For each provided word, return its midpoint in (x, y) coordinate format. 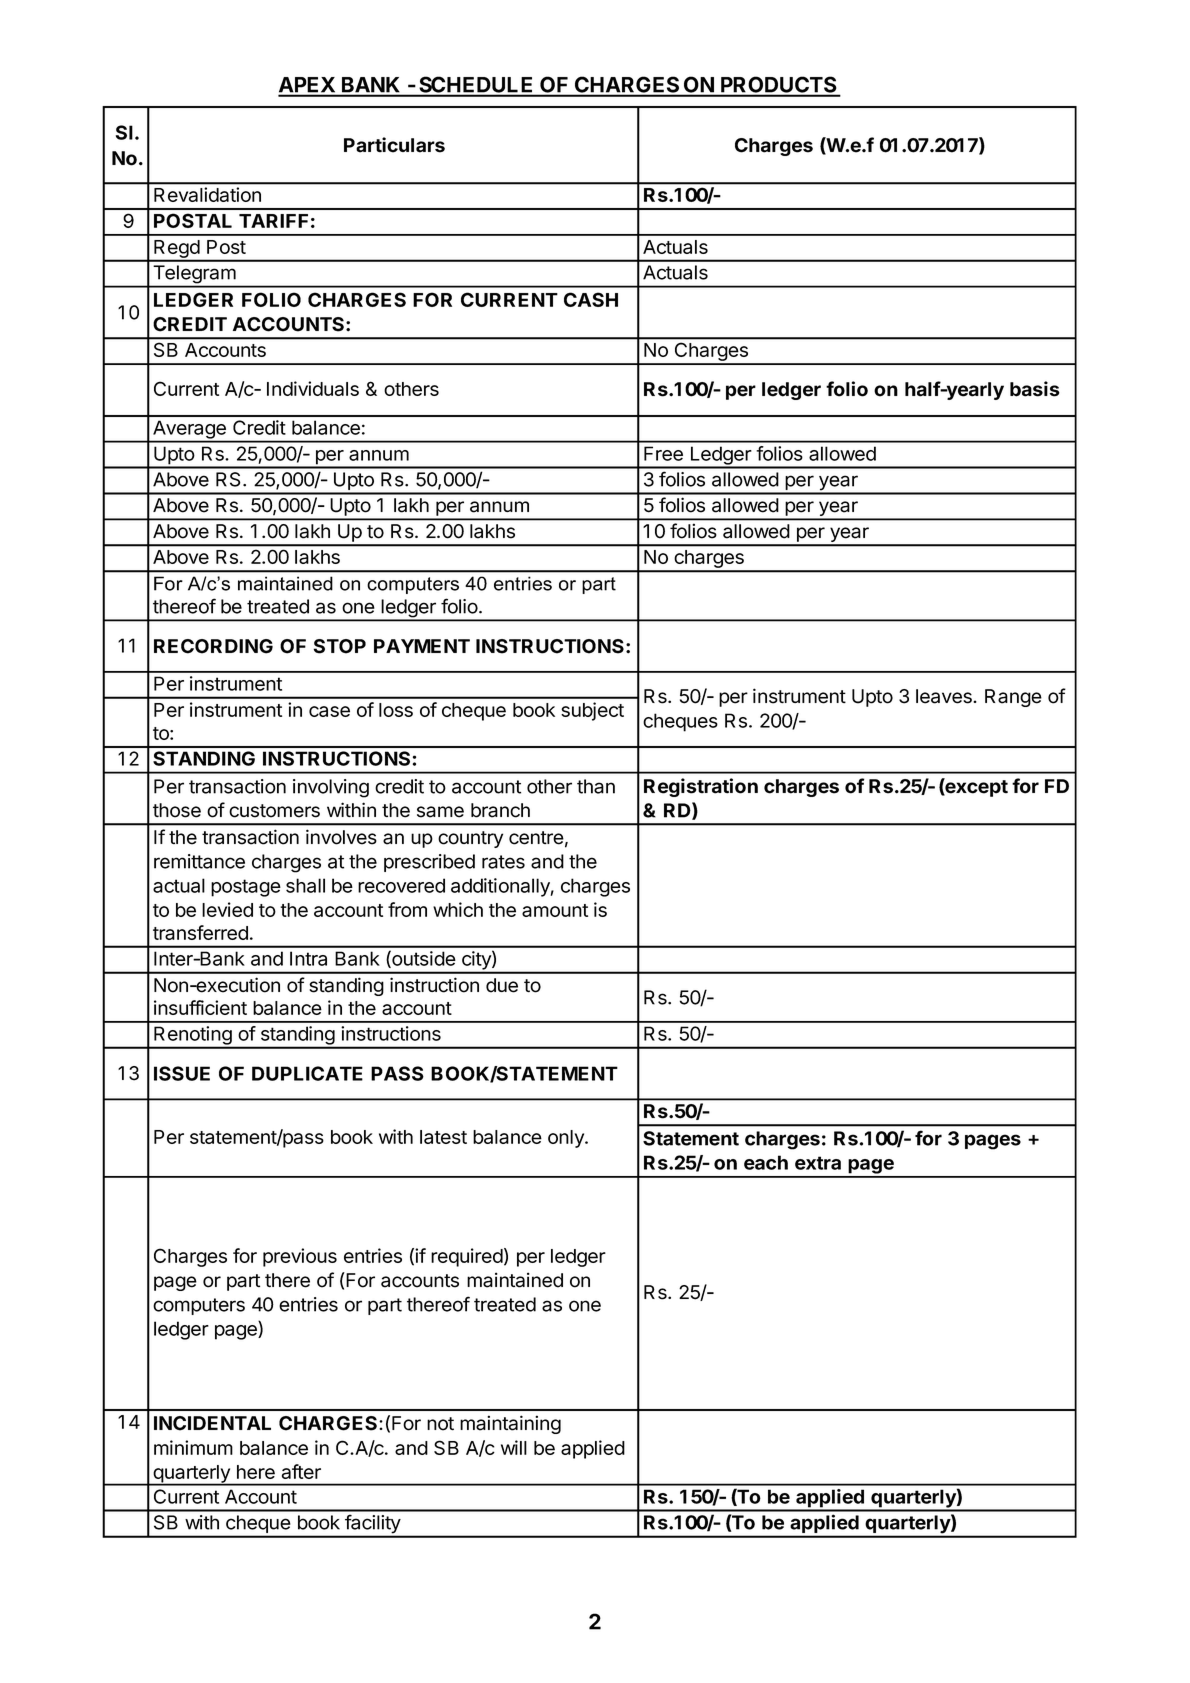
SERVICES (331, 107)
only (567, 1139)
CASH (591, 299)
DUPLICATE (307, 1073)
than (596, 786)
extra (818, 1163)
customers (274, 811)
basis (1035, 389)
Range (1013, 698)
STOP (340, 646)
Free (663, 453)
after (301, 1471)
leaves (945, 696)
